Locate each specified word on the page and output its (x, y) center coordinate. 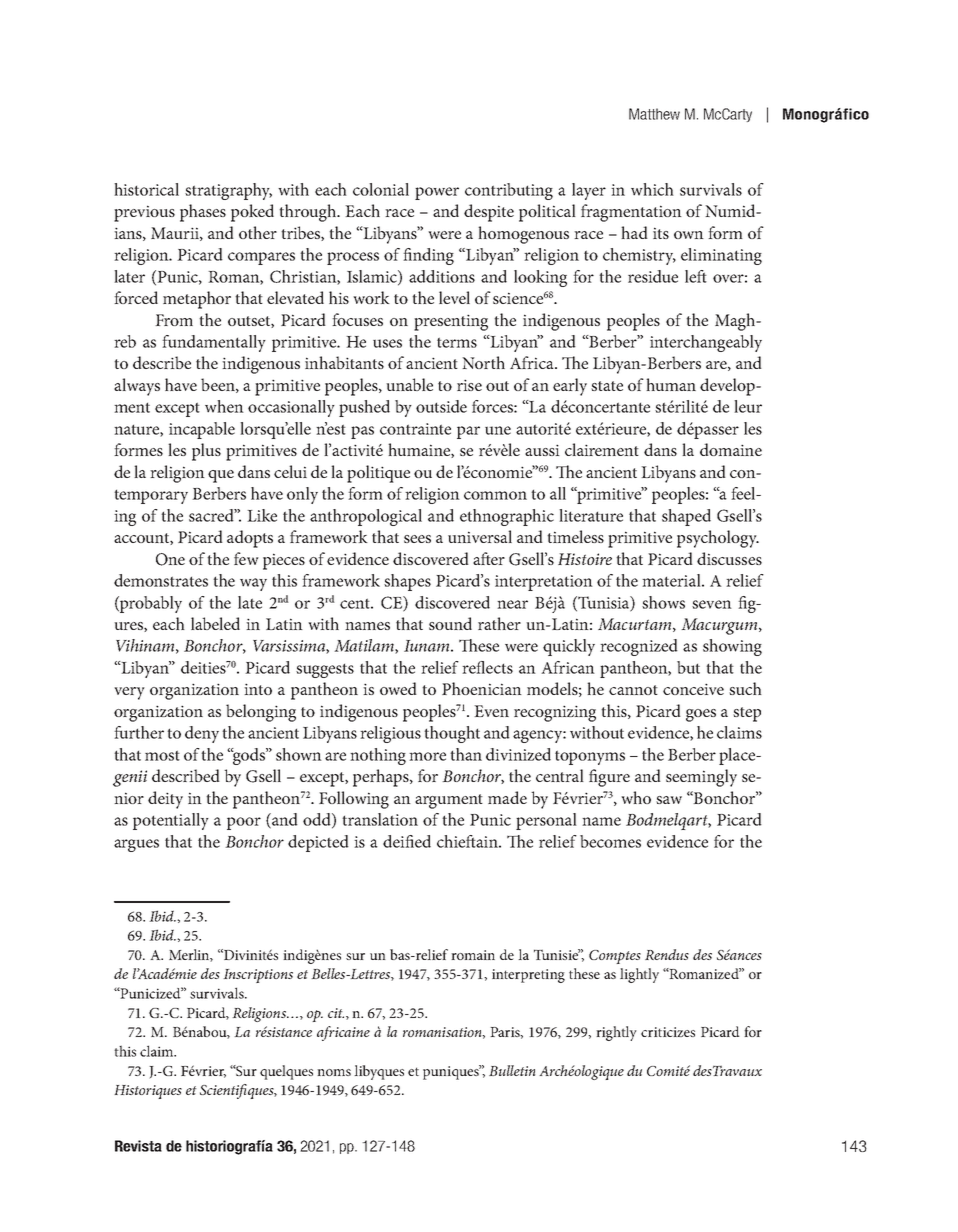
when (224, 406)
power (437, 193)
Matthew (654, 114)
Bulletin (512, 1070)
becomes (610, 841)
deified (407, 841)
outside (441, 406)
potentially (171, 821)
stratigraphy (228, 191)
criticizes (668, 1032)
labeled (215, 623)
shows (663, 602)
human (671, 384)
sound (450, 623)
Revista (138, 1146)
